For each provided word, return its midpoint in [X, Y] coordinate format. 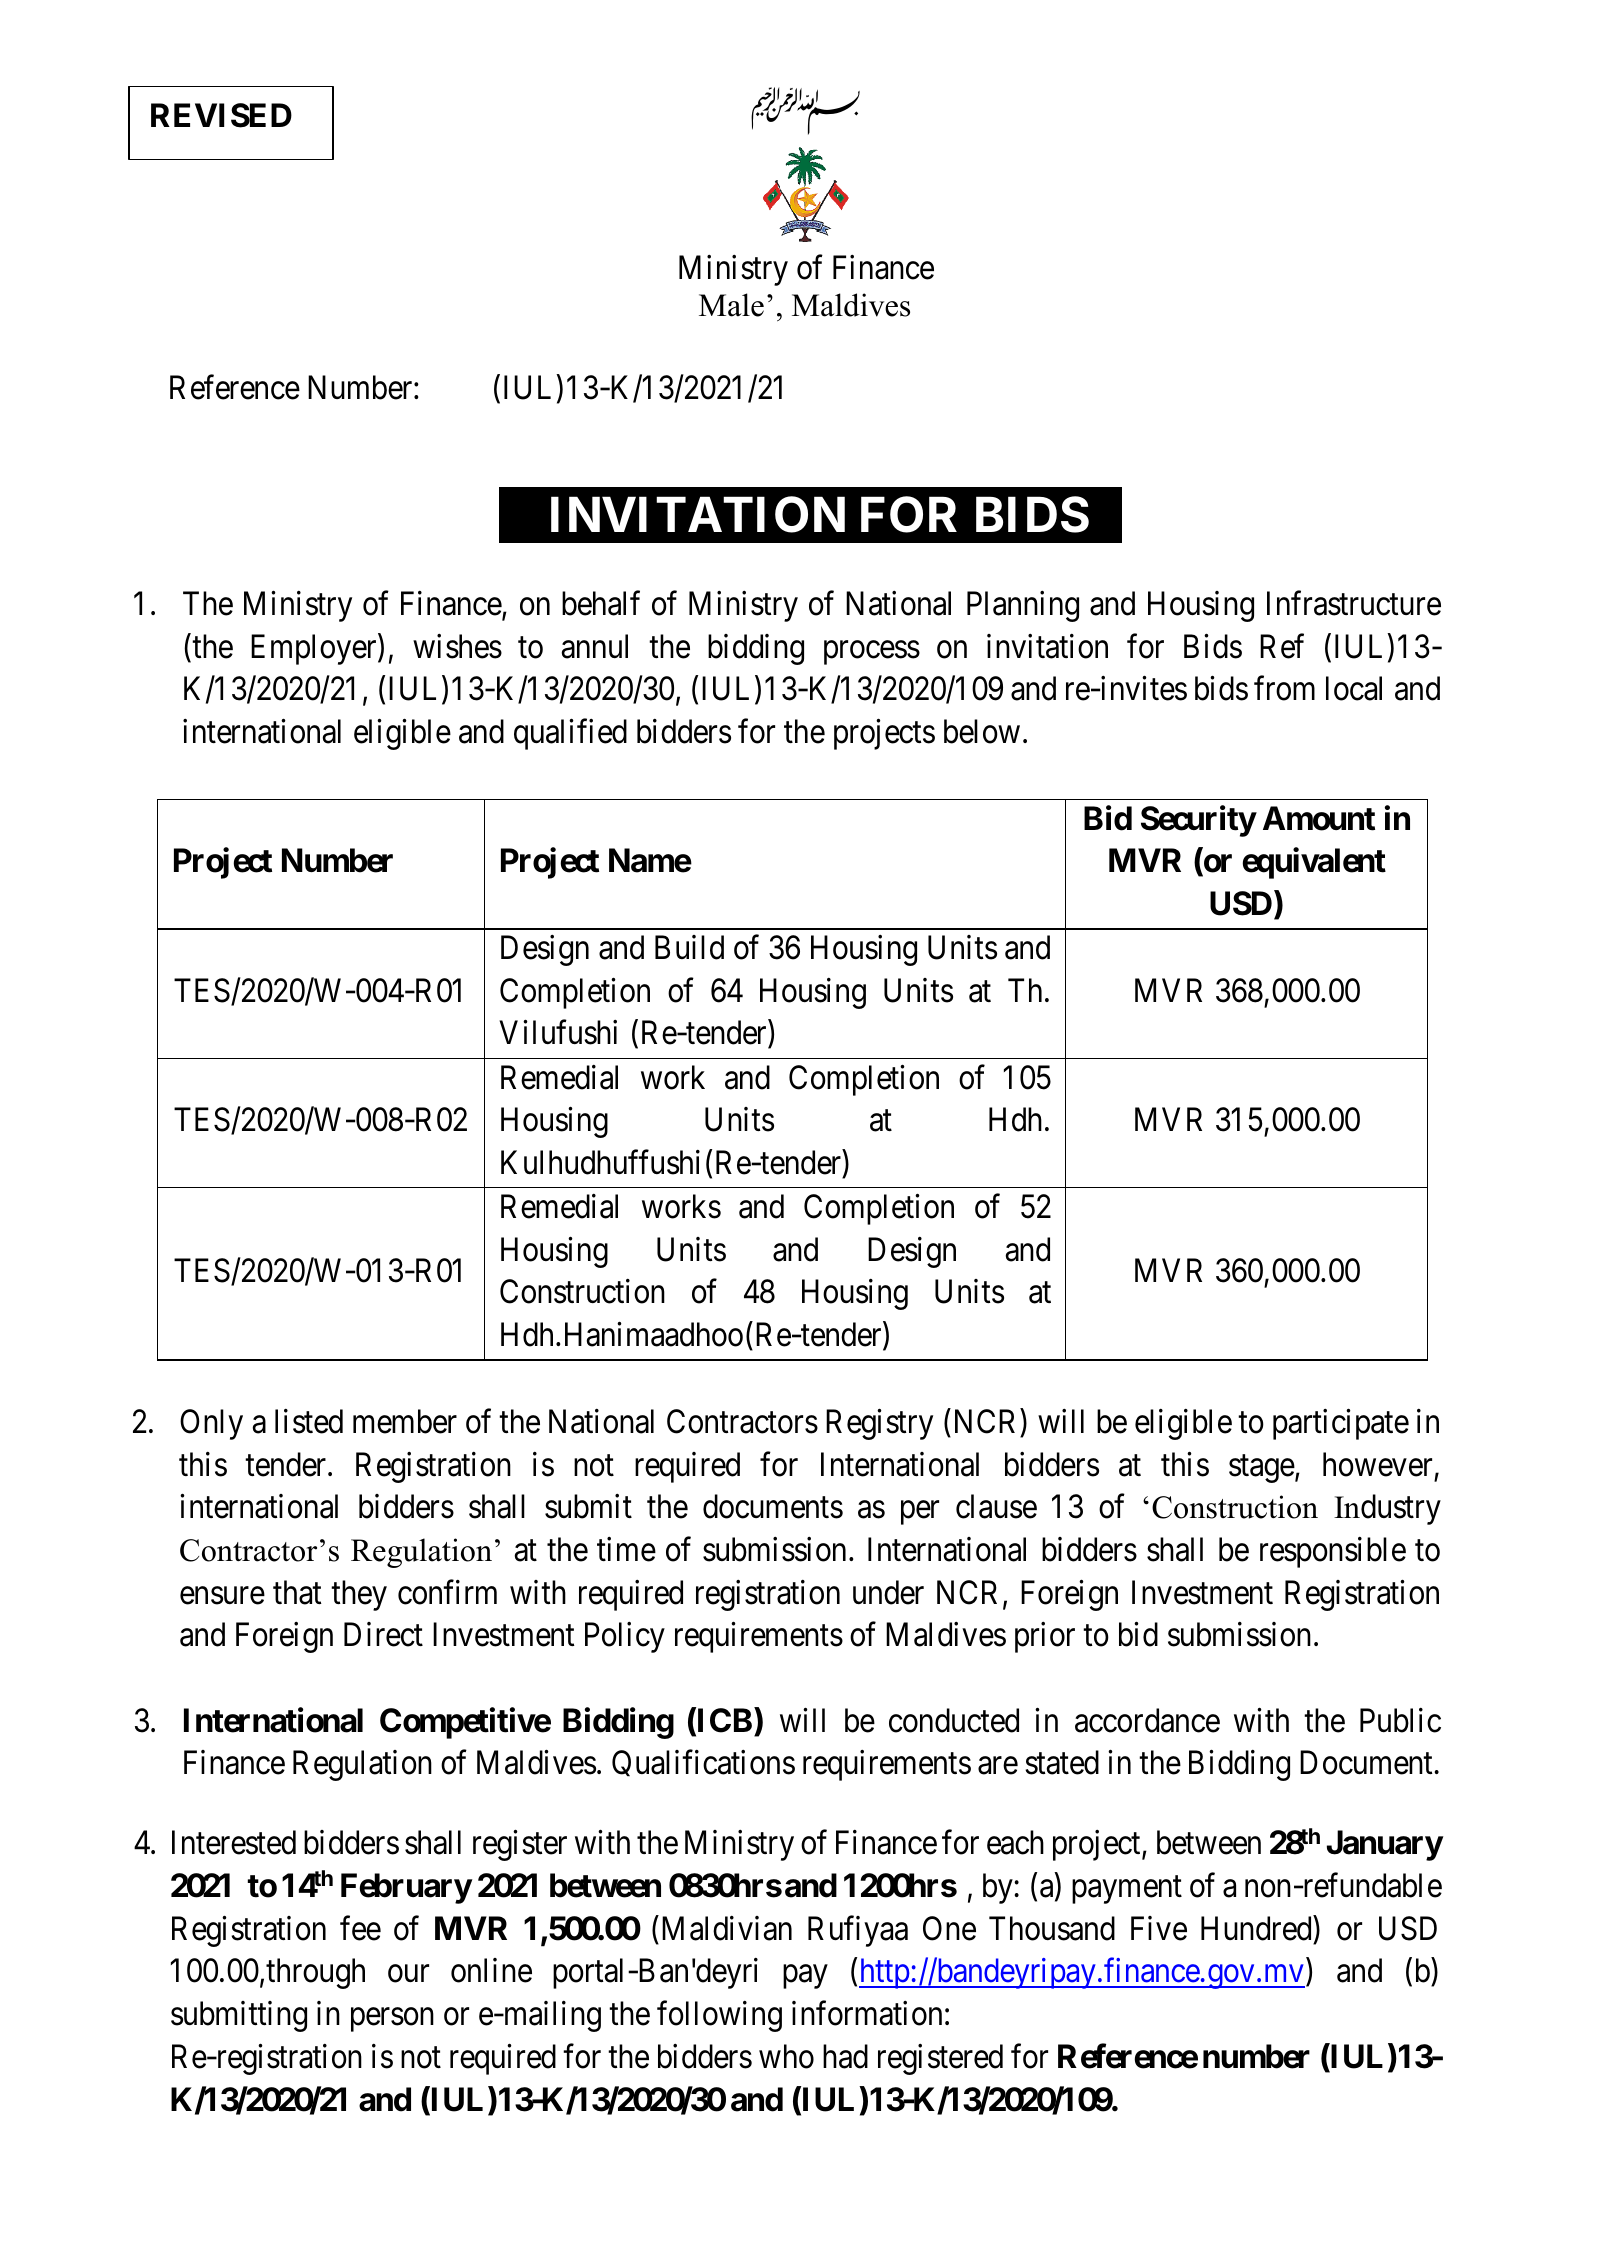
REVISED [221, 115]
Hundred [1256, 1928]
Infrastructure [1354, 603]
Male [731, 305]
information [867, 2013]
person [392, 2020]
